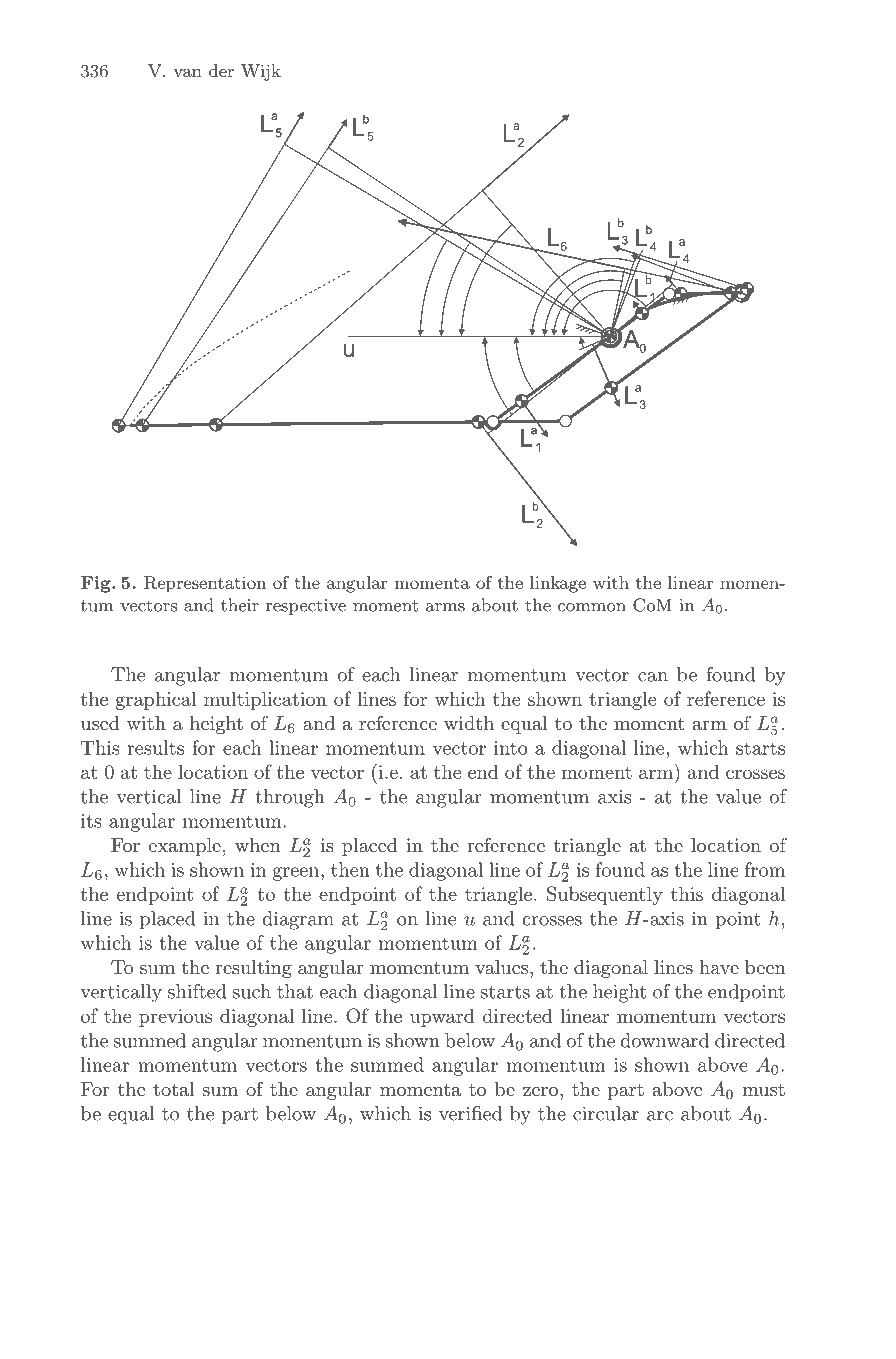 The height and width of the screenshot is (1359, 896). Describe the element at coordinates (187, 73) in the screenshot. I see `van` at that location.
